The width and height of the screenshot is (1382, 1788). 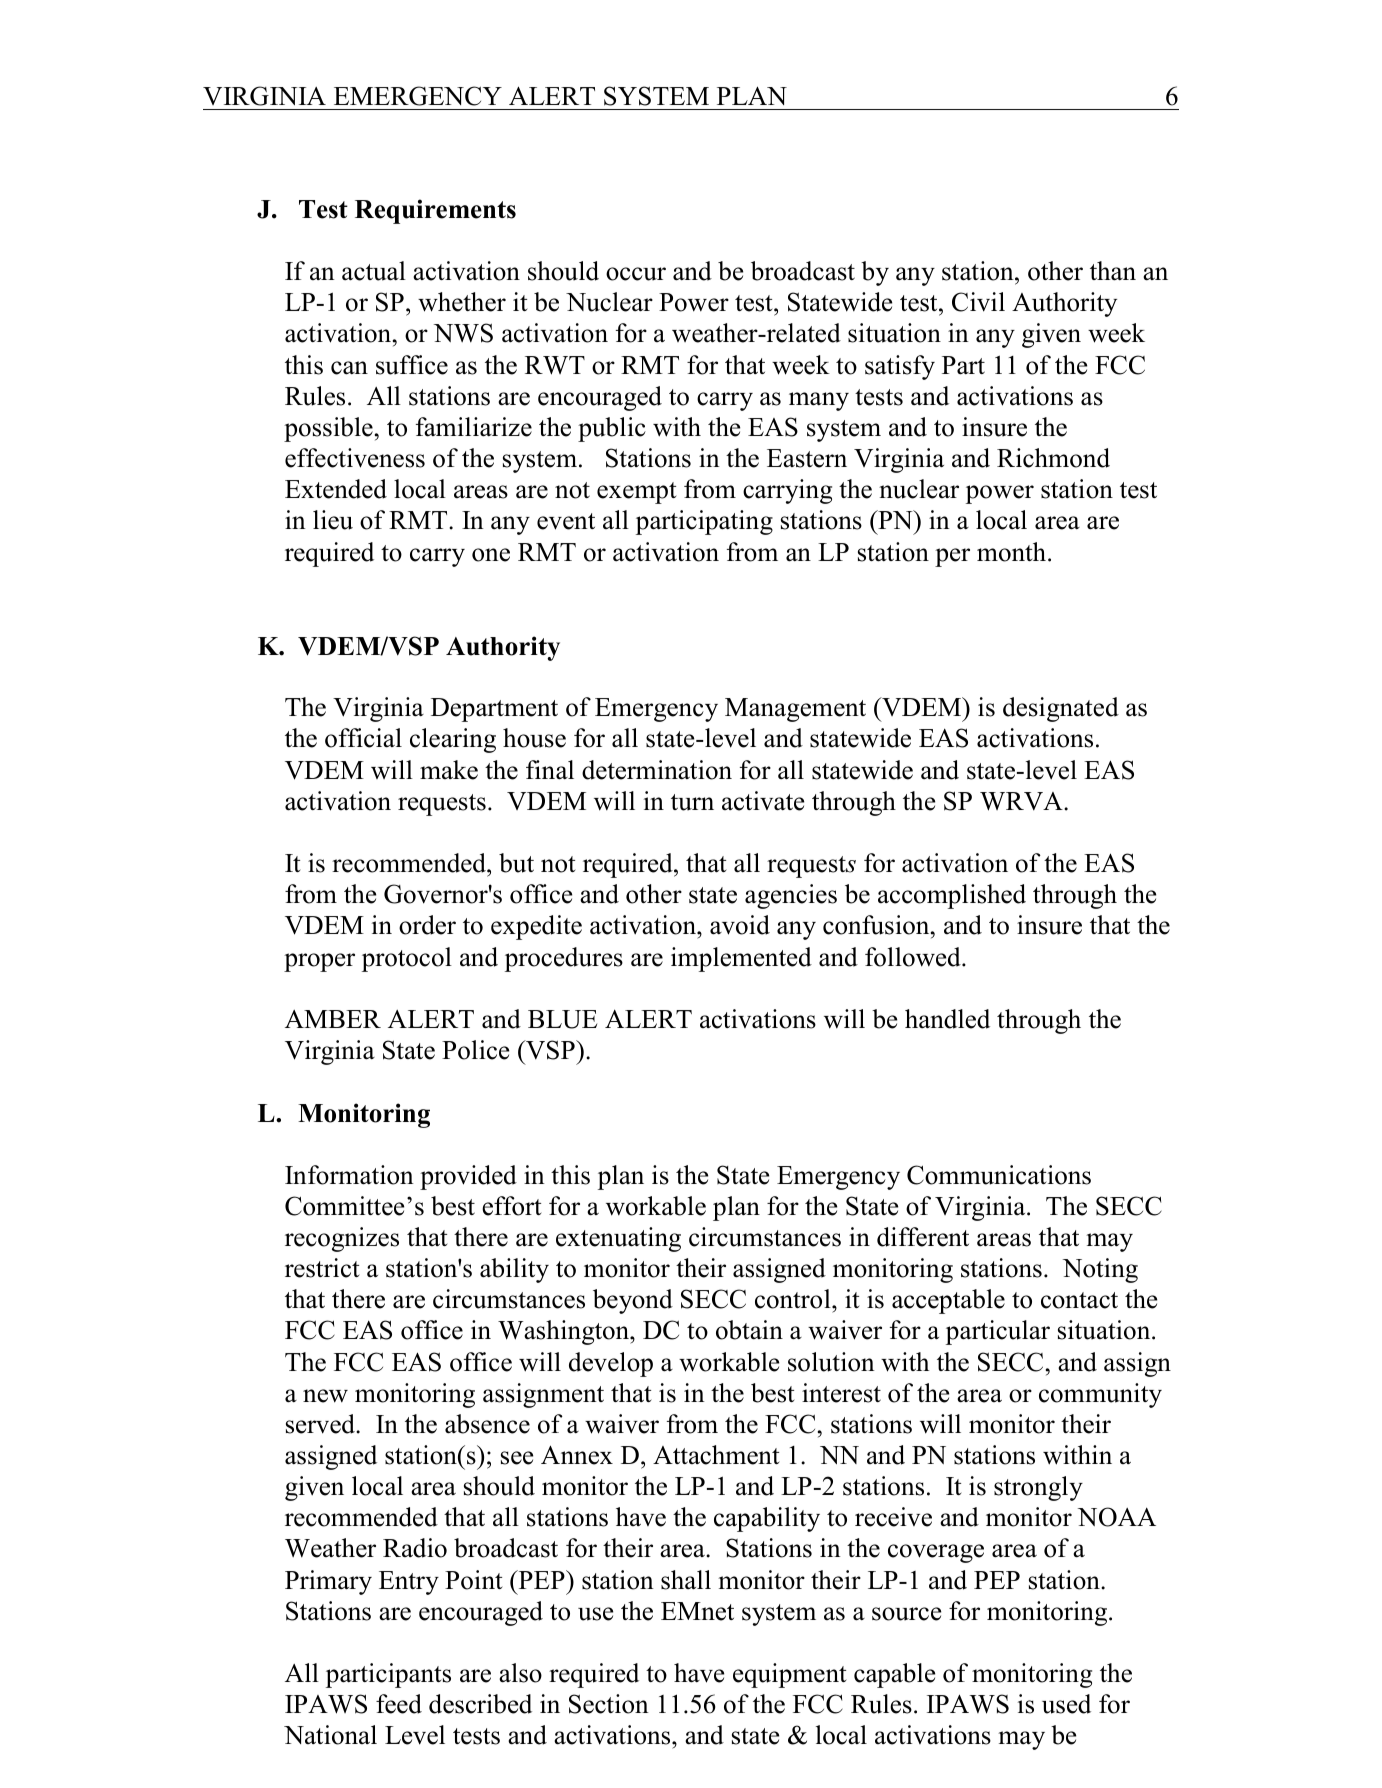 I want to click on feed, so click(x=399, y=1704).
